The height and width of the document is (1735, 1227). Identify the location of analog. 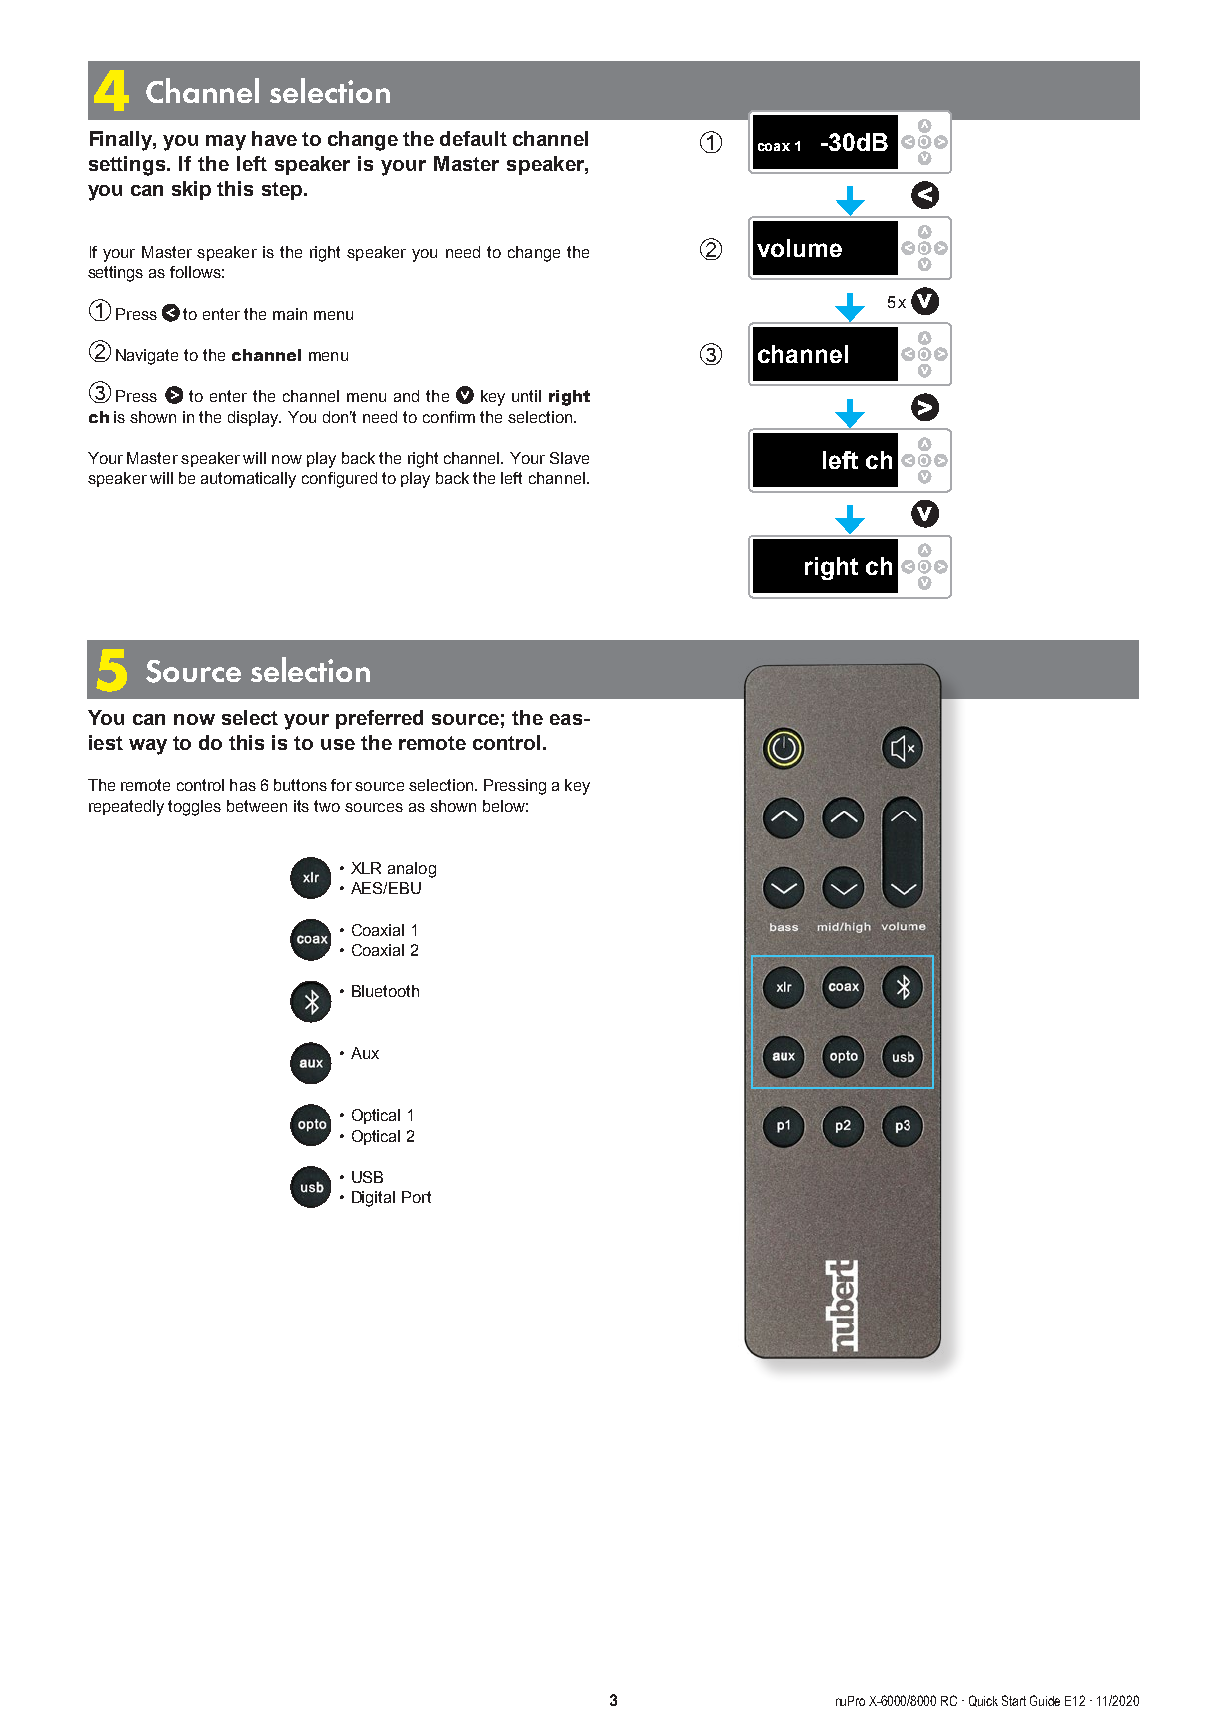
(412, 870).
